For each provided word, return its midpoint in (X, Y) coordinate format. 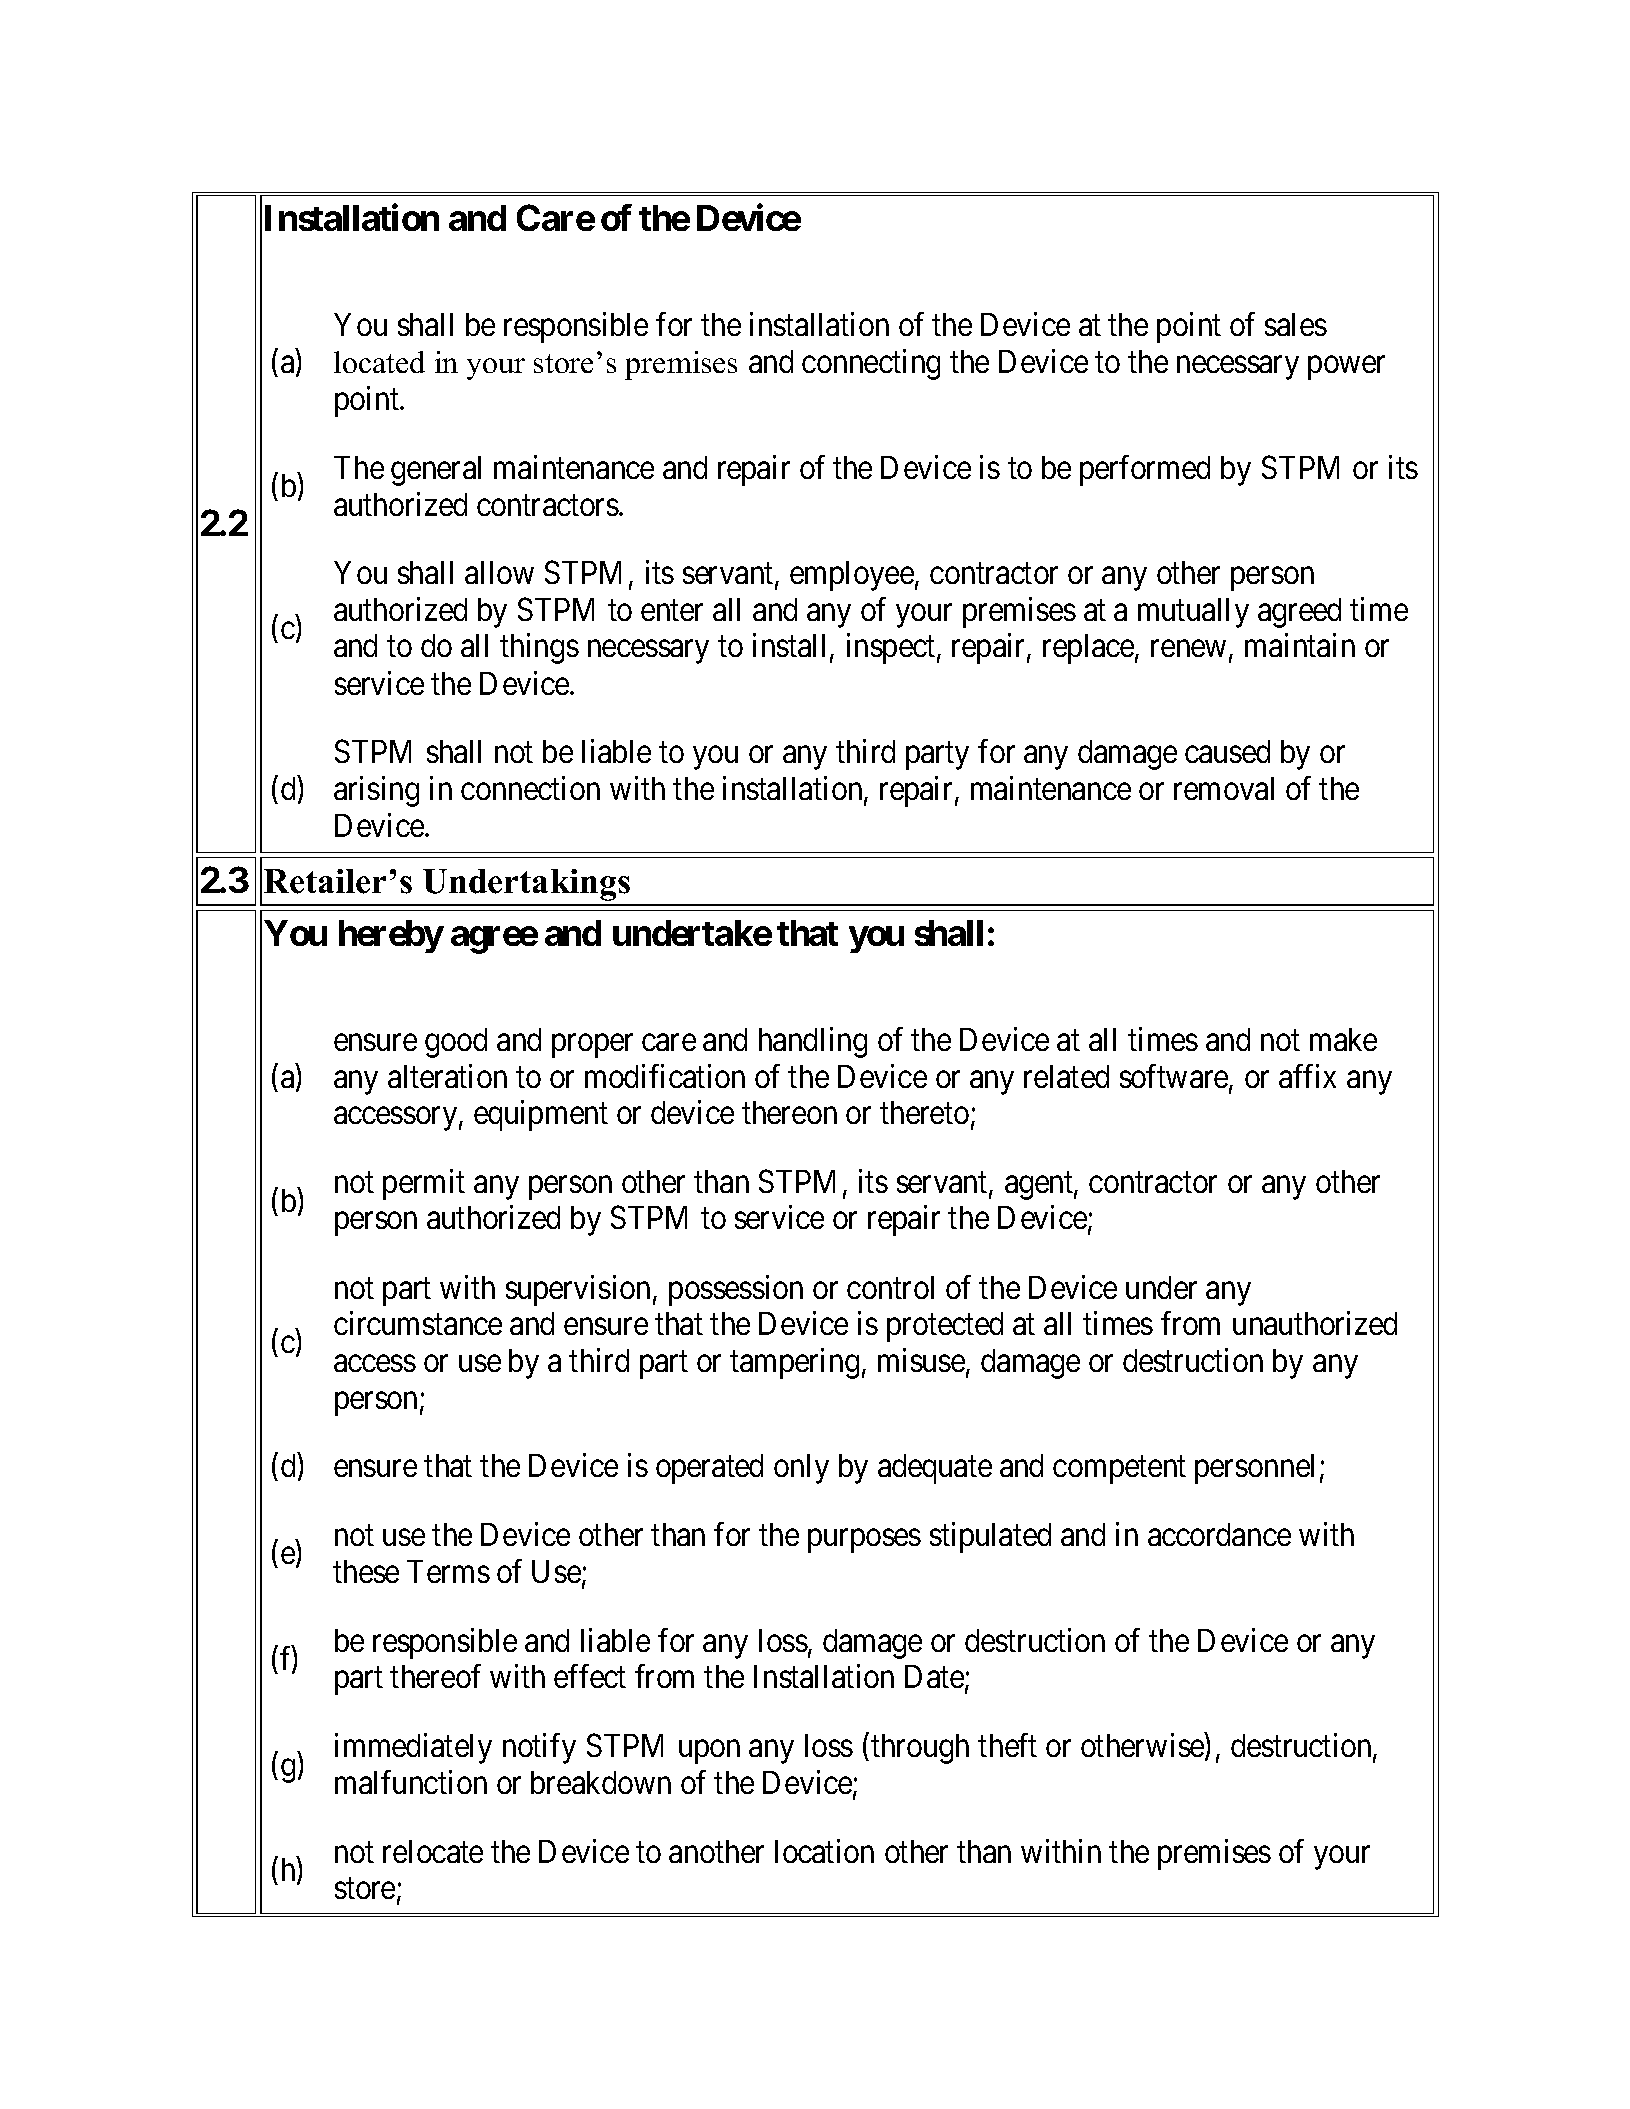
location (824, 1851)
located (379, 362)
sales (1296, 324)
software (1175, 1077)
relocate (433, 1851)
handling (813, 1042)
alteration (447, 1076)
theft (1007, 1745)
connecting (871, 364)
